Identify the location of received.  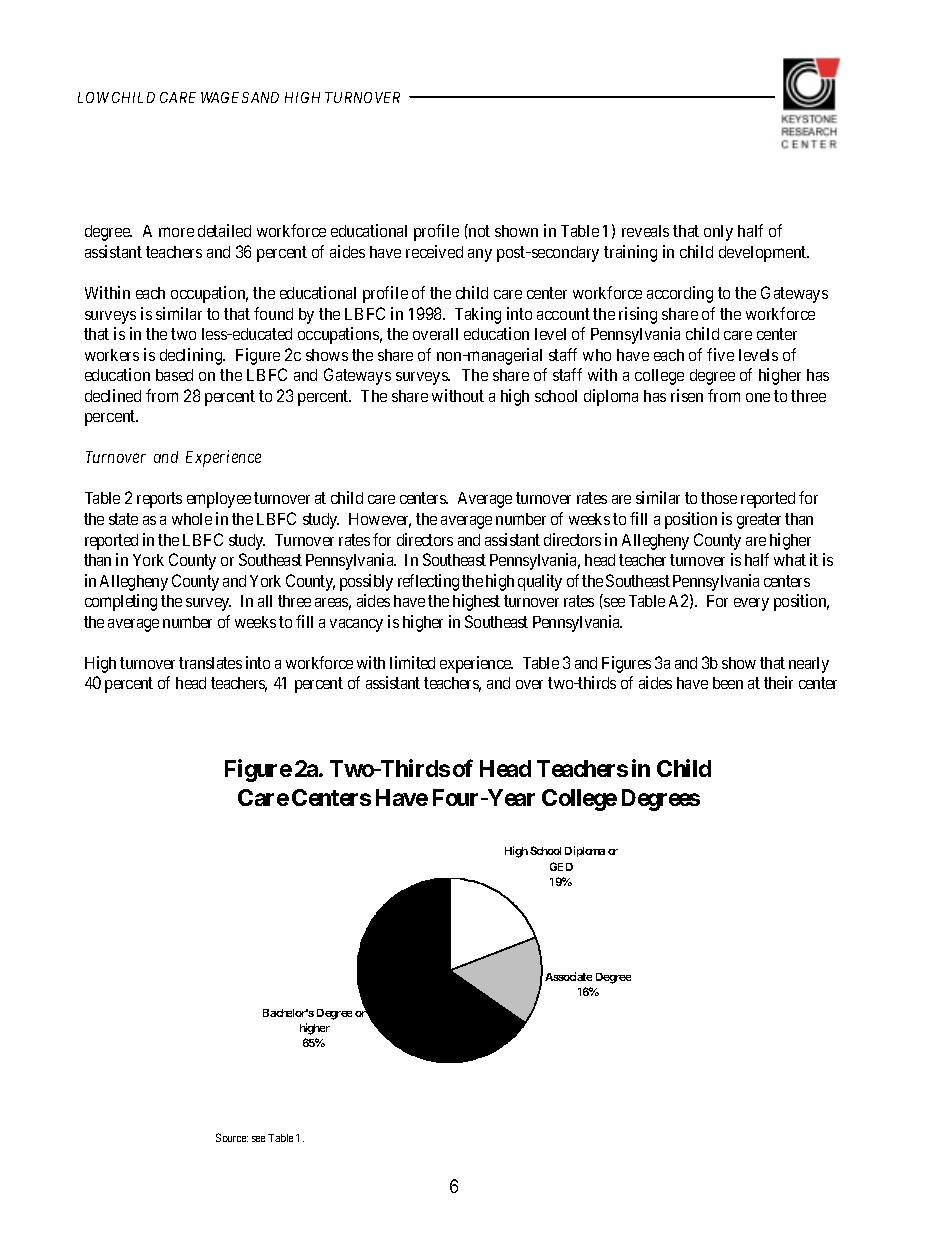
(434, 251).
